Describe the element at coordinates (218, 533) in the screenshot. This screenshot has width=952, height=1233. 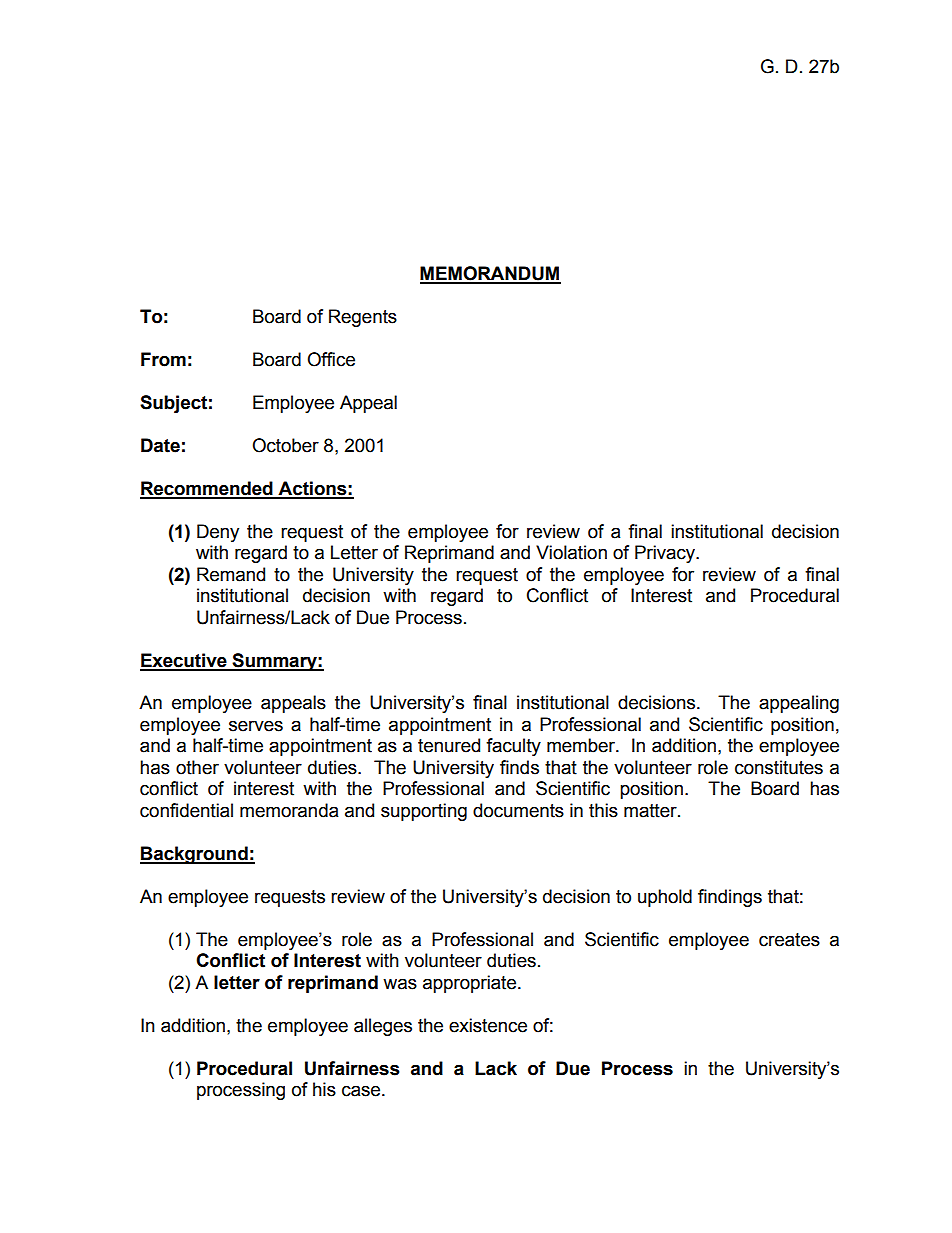
I see `Deny` at that location.
